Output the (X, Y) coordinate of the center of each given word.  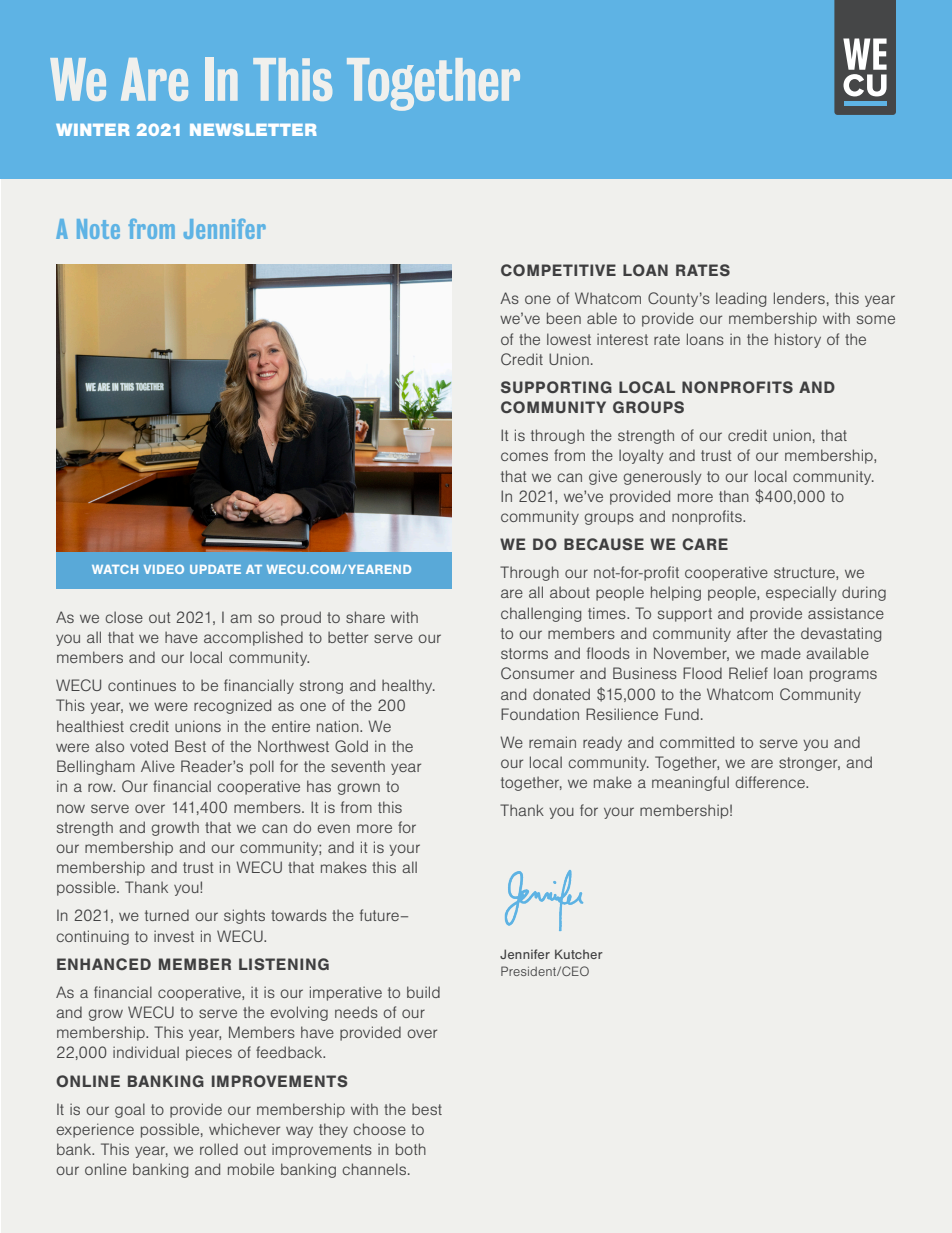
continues (142, 685)
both (411, 1149)
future (379, 915)
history (798, 340)
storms (524, 653)
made (781, 653)
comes (524, 456)
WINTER (93, 130)
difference (771, 782)
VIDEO (164, 569)
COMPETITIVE (558, 270)
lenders (799, 298)
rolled (219, 1149)
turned (167, 915)
